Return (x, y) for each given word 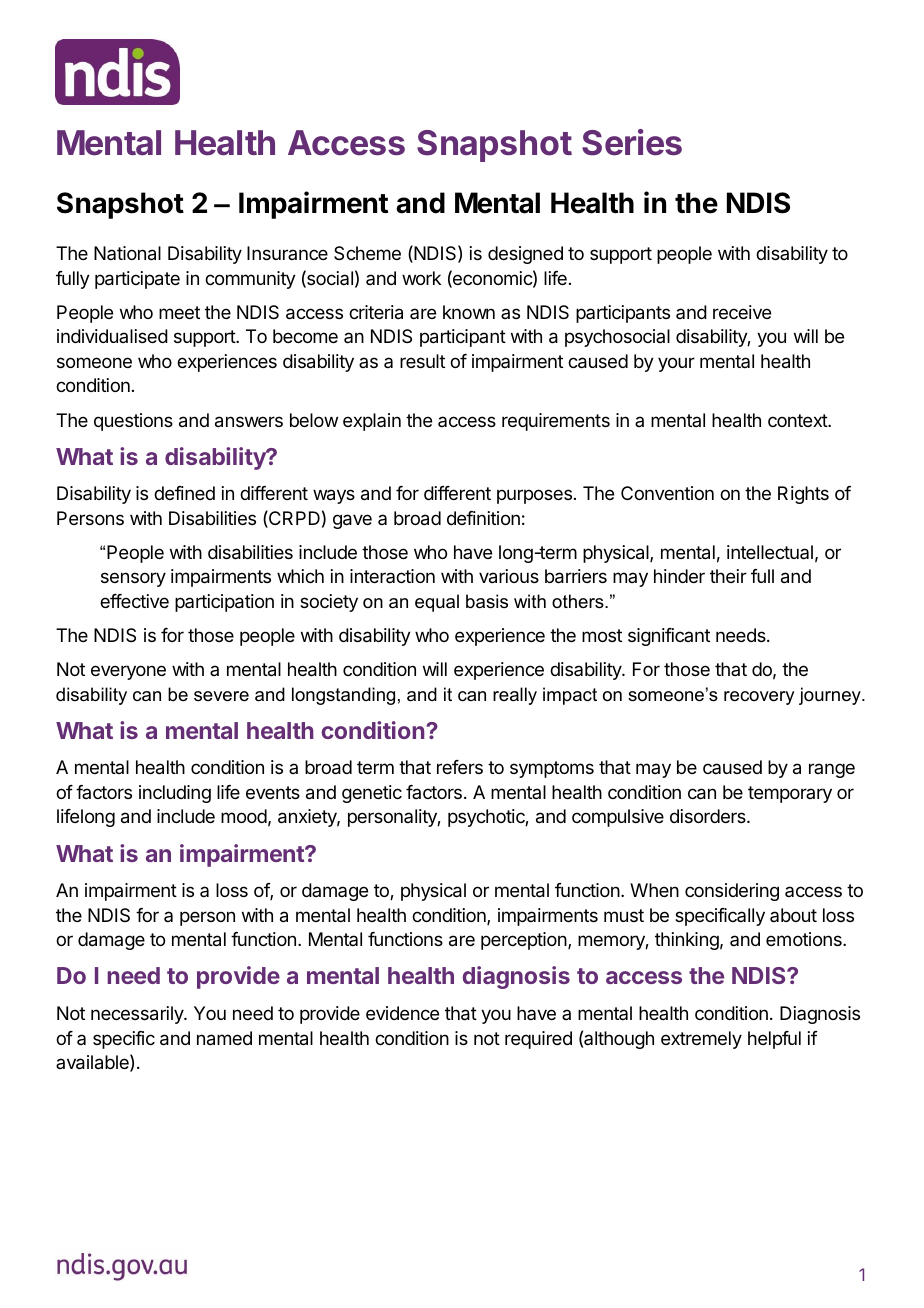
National (127, 253)
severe (221, 696)
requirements (556, 422)
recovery (759, 698)
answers (249, 422)
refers (460, 767)
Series (632, 142)
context (798, 420)
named (224, 1038)
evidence (402, 1013)
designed (525, 255)
